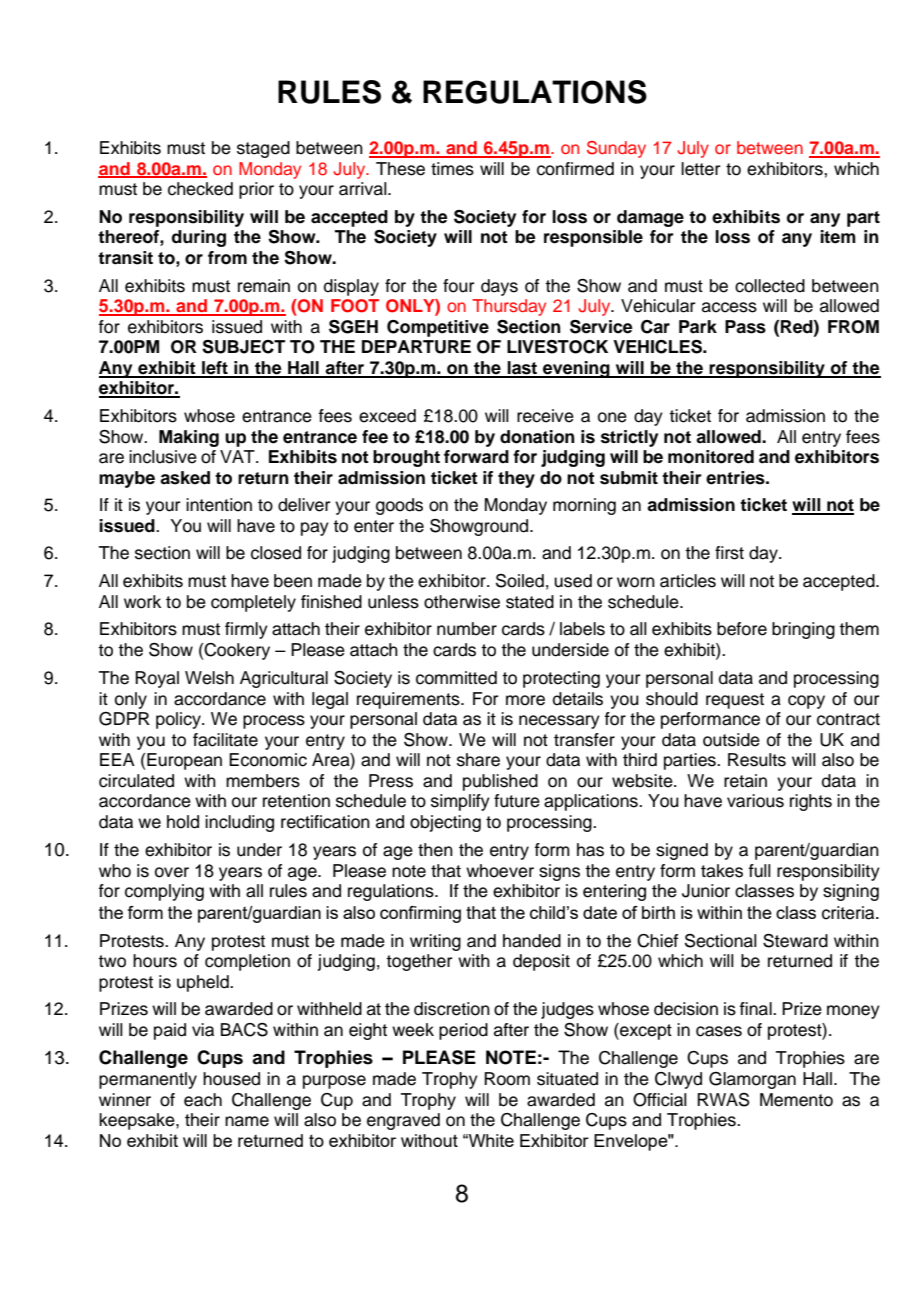 The height and width of the page is (1308, 924). What do you see at coordinates (246, 630) in the page?
I see `firmly` at bounding box center [246, 630].
